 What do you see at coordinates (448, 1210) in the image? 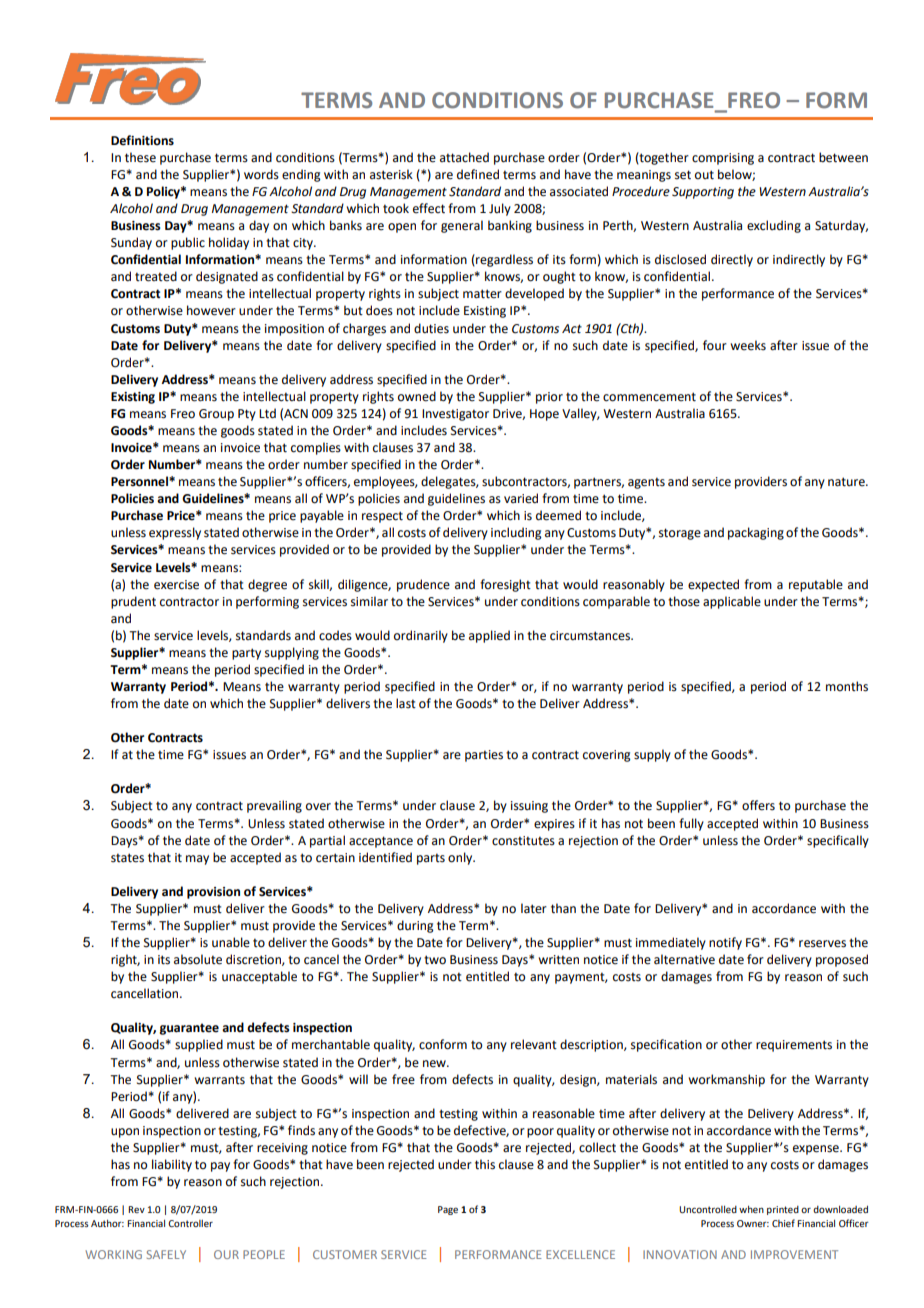
I see `Page` at bounding box center [448, 1210].
